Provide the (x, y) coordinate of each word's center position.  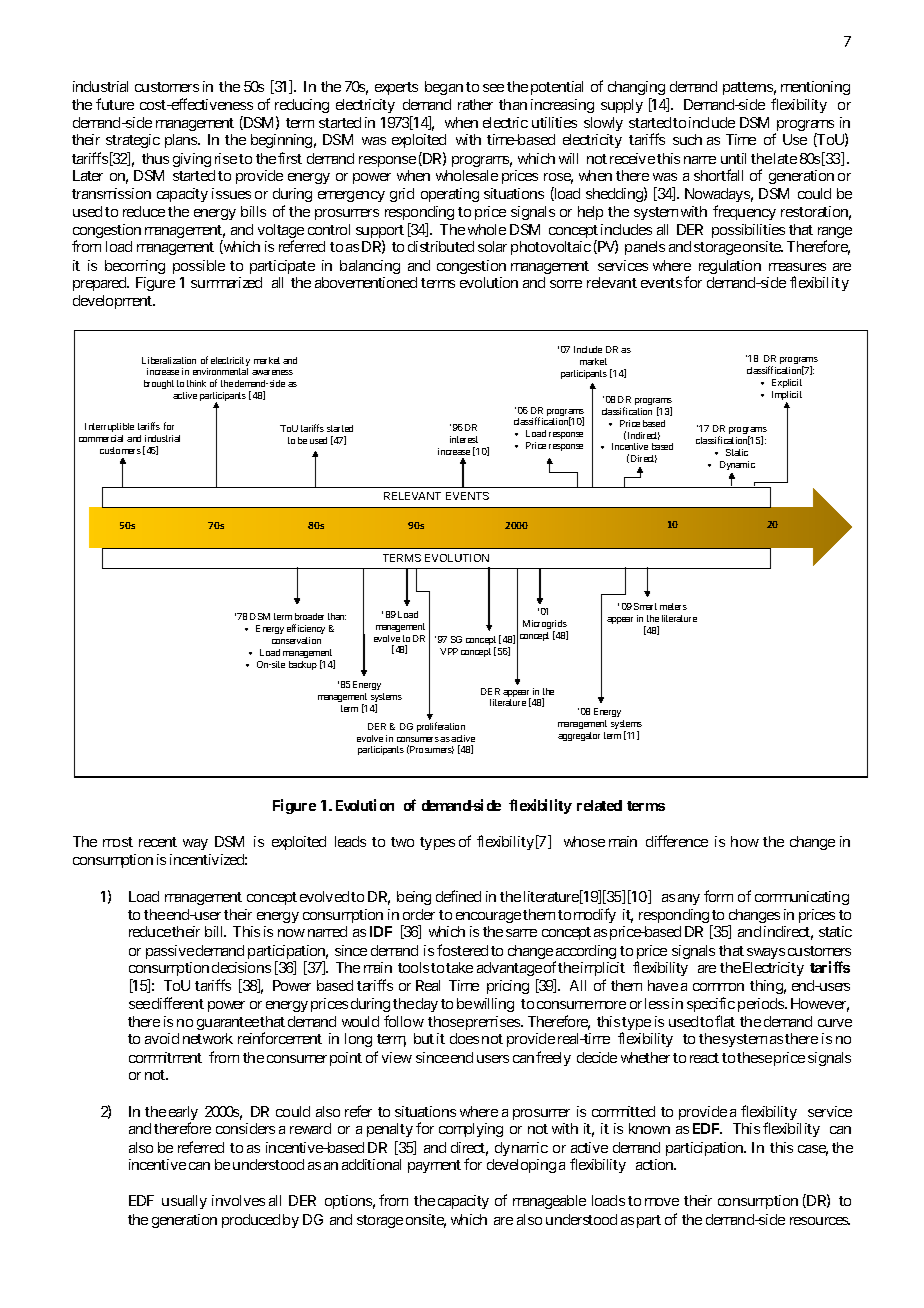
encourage (488, 917)
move (662, 1202)
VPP (449, 651)
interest (464, 439)
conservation (296, 640)
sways (766, 953)
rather (475, 104)
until (733, 158)
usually (184, 1202)
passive (170, 952)
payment (434, 1166)
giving (192, 160)
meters (673, 606)
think (196, 383)
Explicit (787, 383)
